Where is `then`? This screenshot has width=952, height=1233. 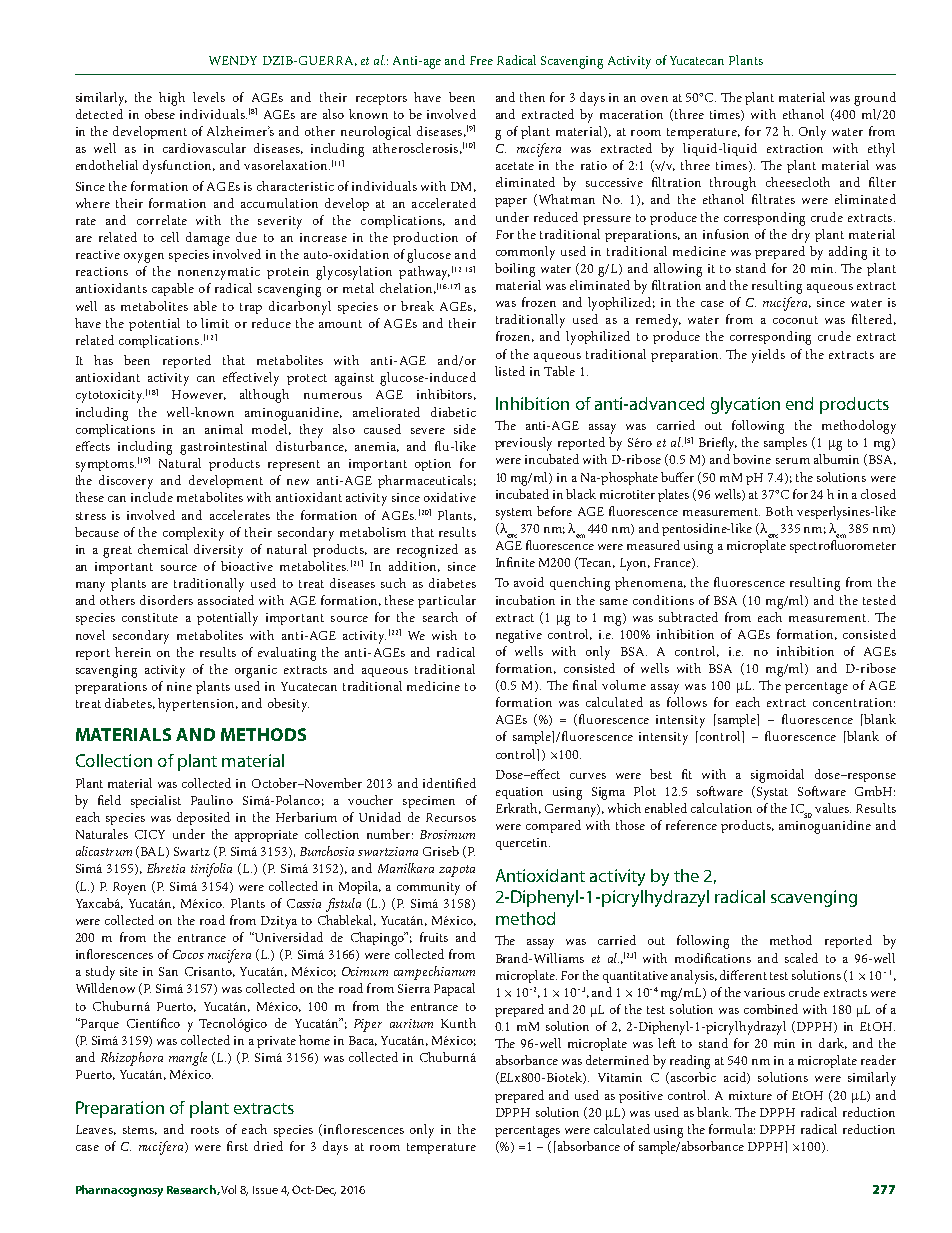
then is located at coordinates (532, 97).
